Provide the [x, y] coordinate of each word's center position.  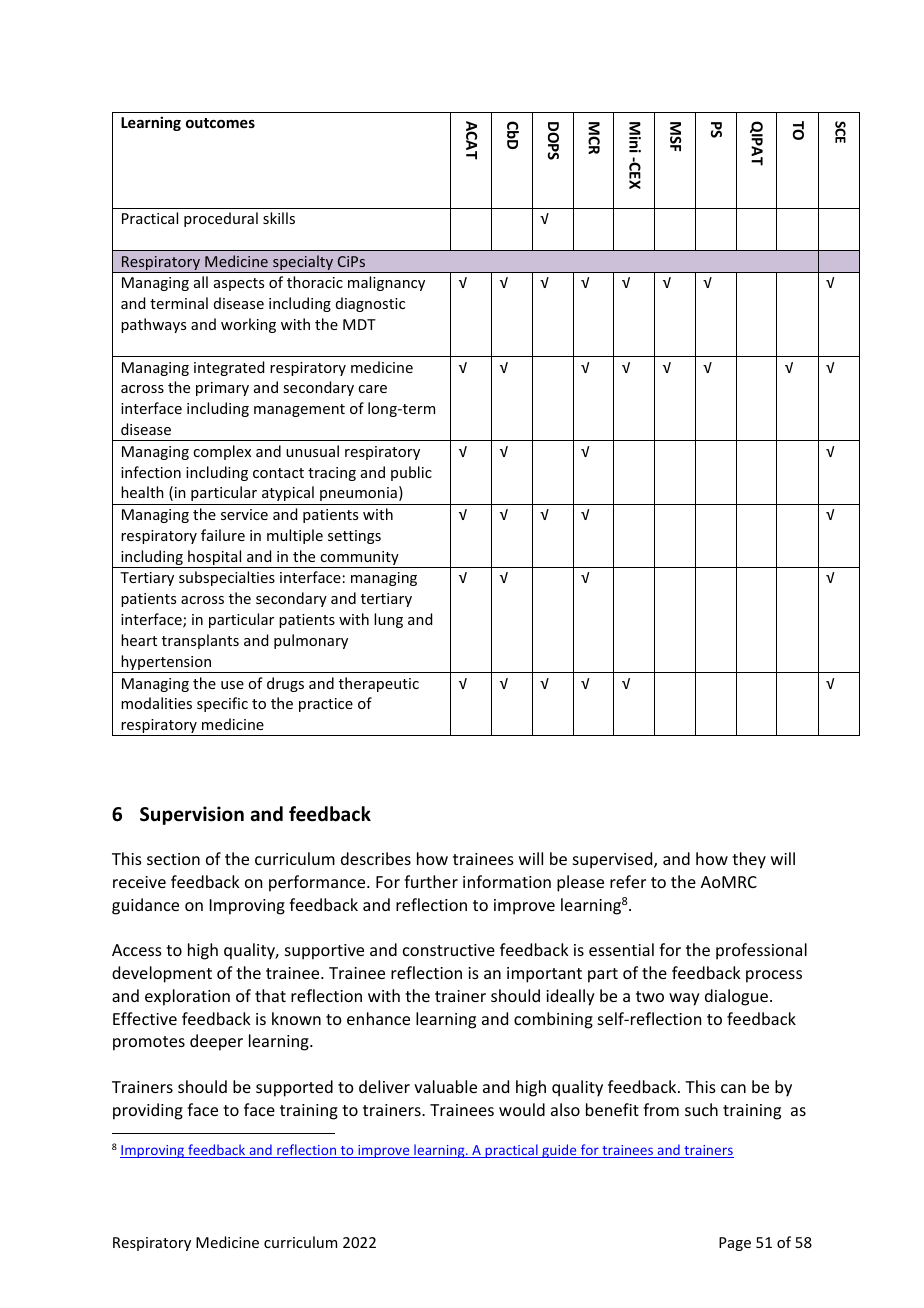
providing [148, 1111]
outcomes [220, 123]
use [232, 685]
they [749, 860]
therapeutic [379, 684]
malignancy [386, 283]
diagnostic [370, 304]
